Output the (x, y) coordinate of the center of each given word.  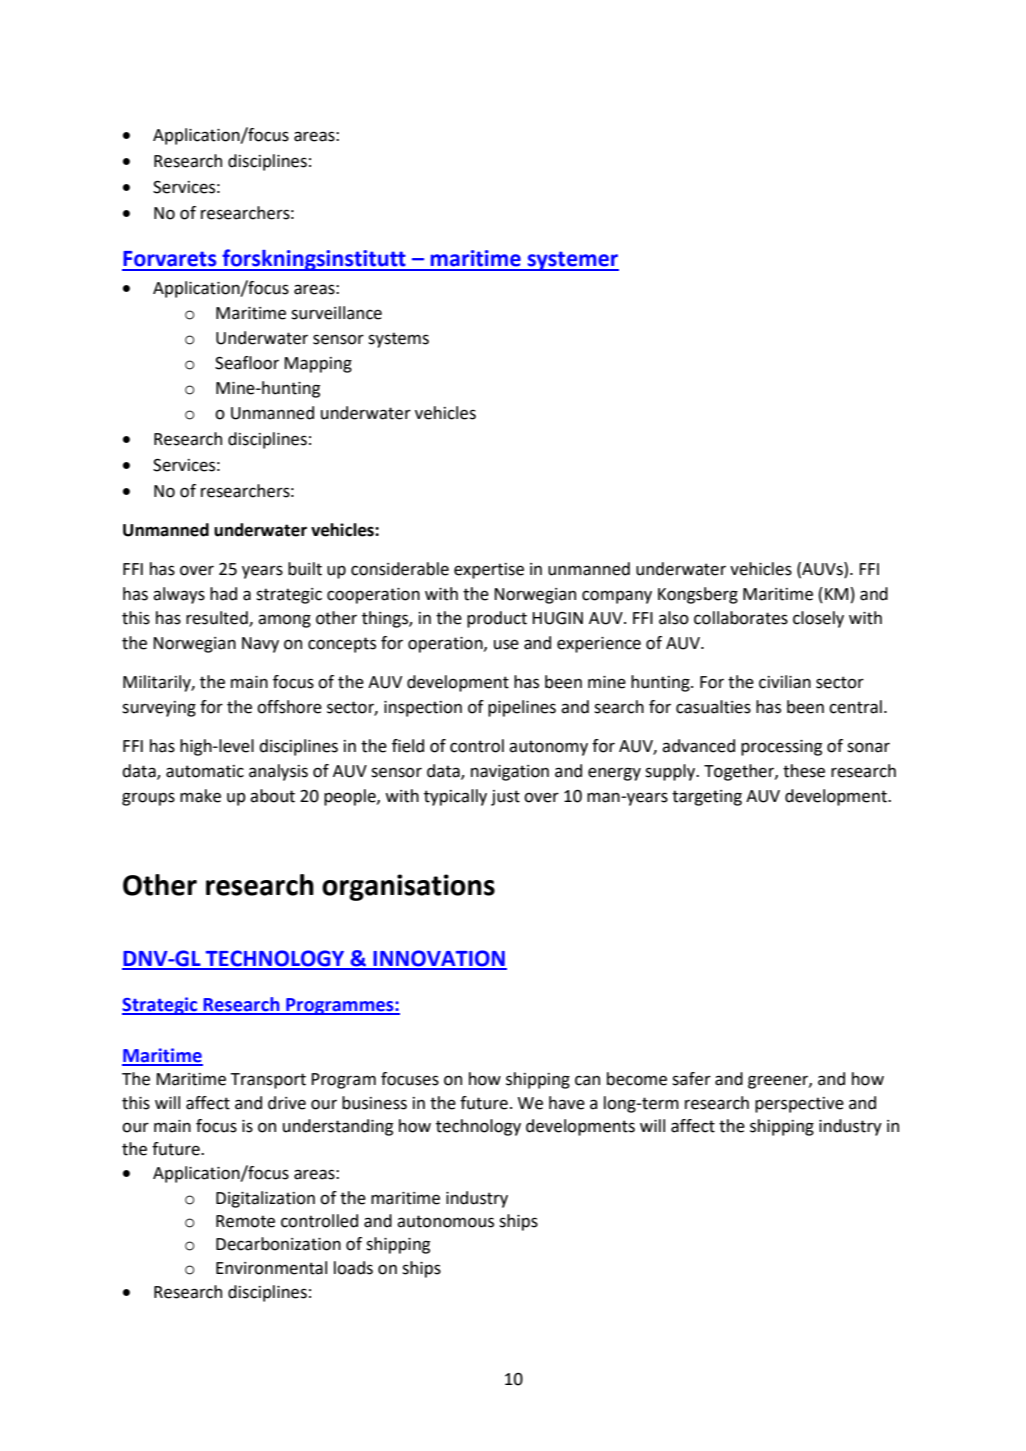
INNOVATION (439, 959)
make (200, 796)
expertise (489, 571)
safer (691, 1079)
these (804, 771)
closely (818, 619)
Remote (245, 1221)
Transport (268, 1081)
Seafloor (247, 363)
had (223, 594)
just (505, 798)
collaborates (741, 618)
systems (398, 340)
